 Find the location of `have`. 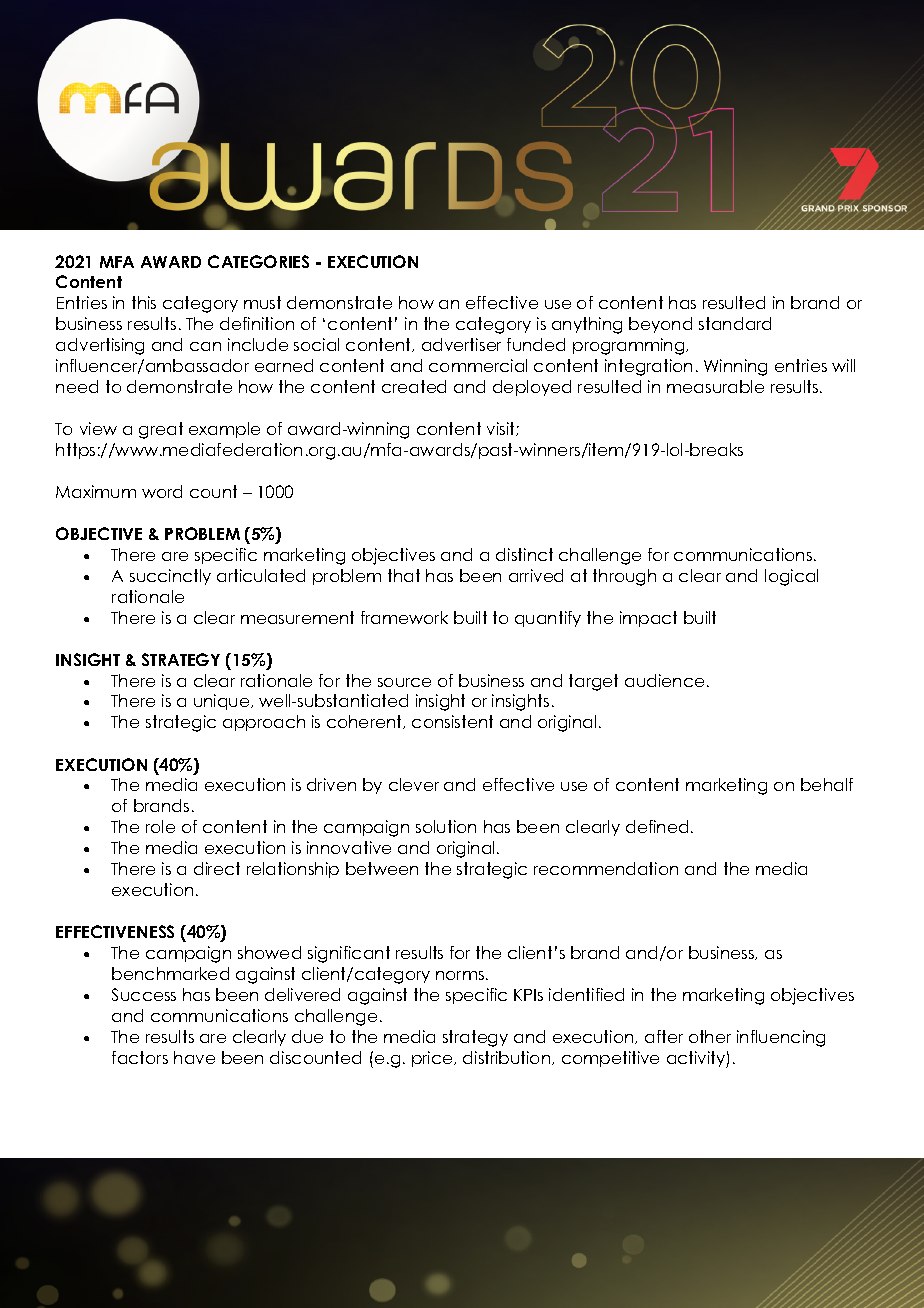

have is located at coordinates (194, 1057).
